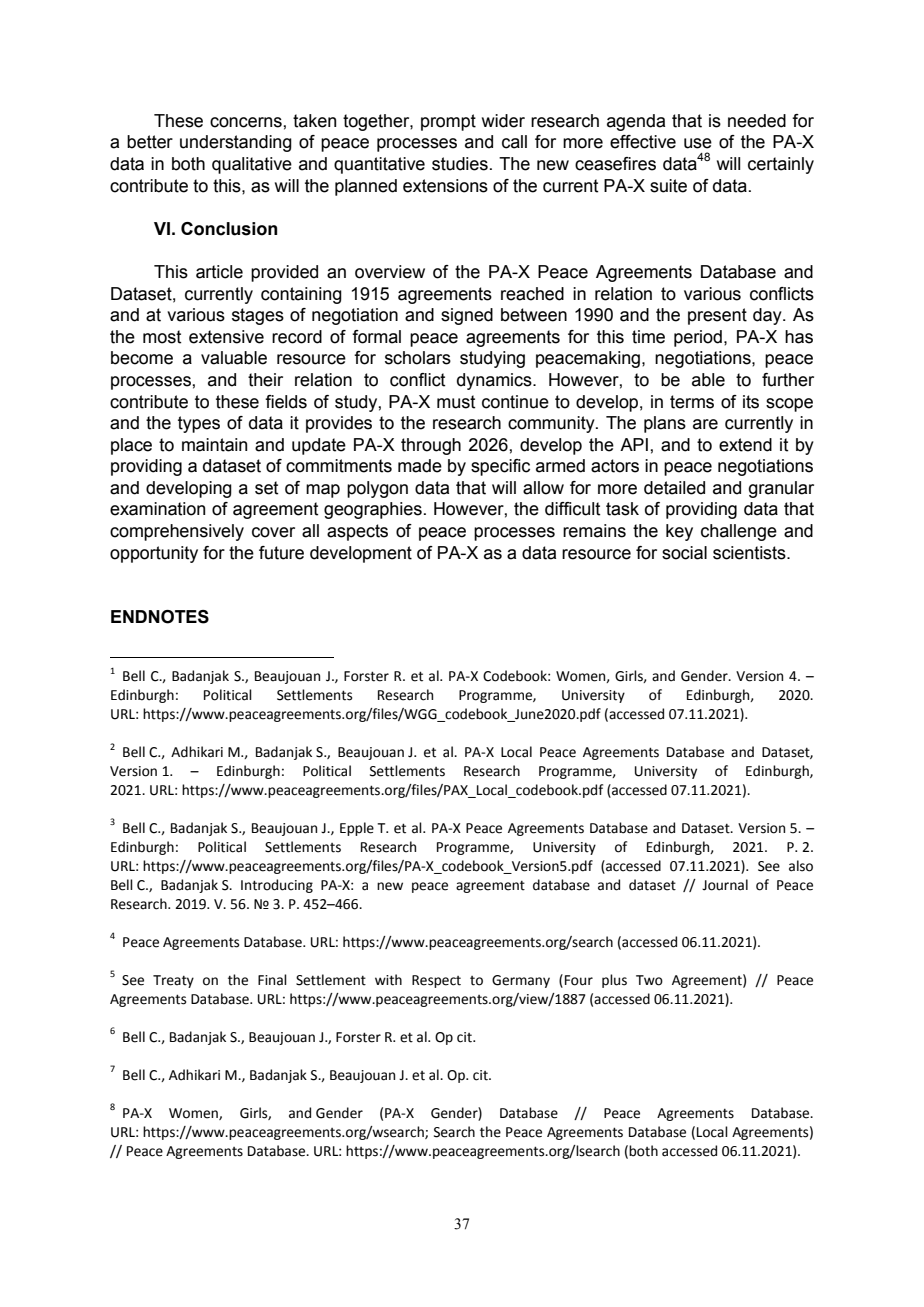 This screenshot has width=924, height=1307. Describe the element at coordinates (173, 981) in the screenshot. I see `Treaty` at that location.
